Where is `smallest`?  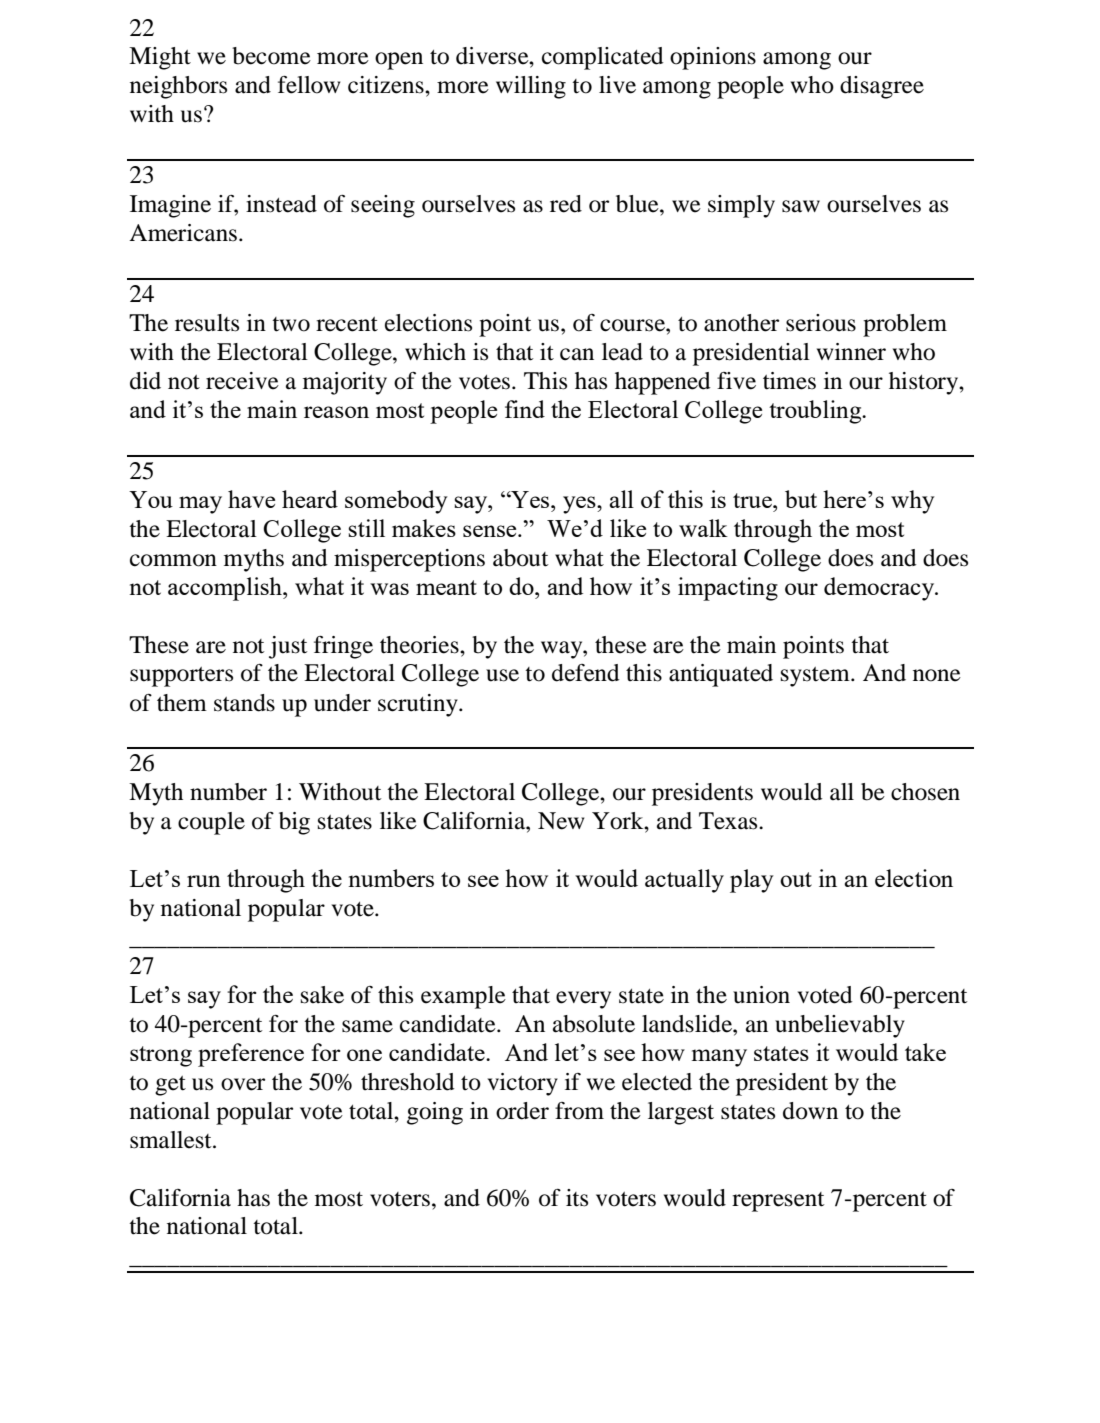 smallest is located at coordinates (172, 1140).
